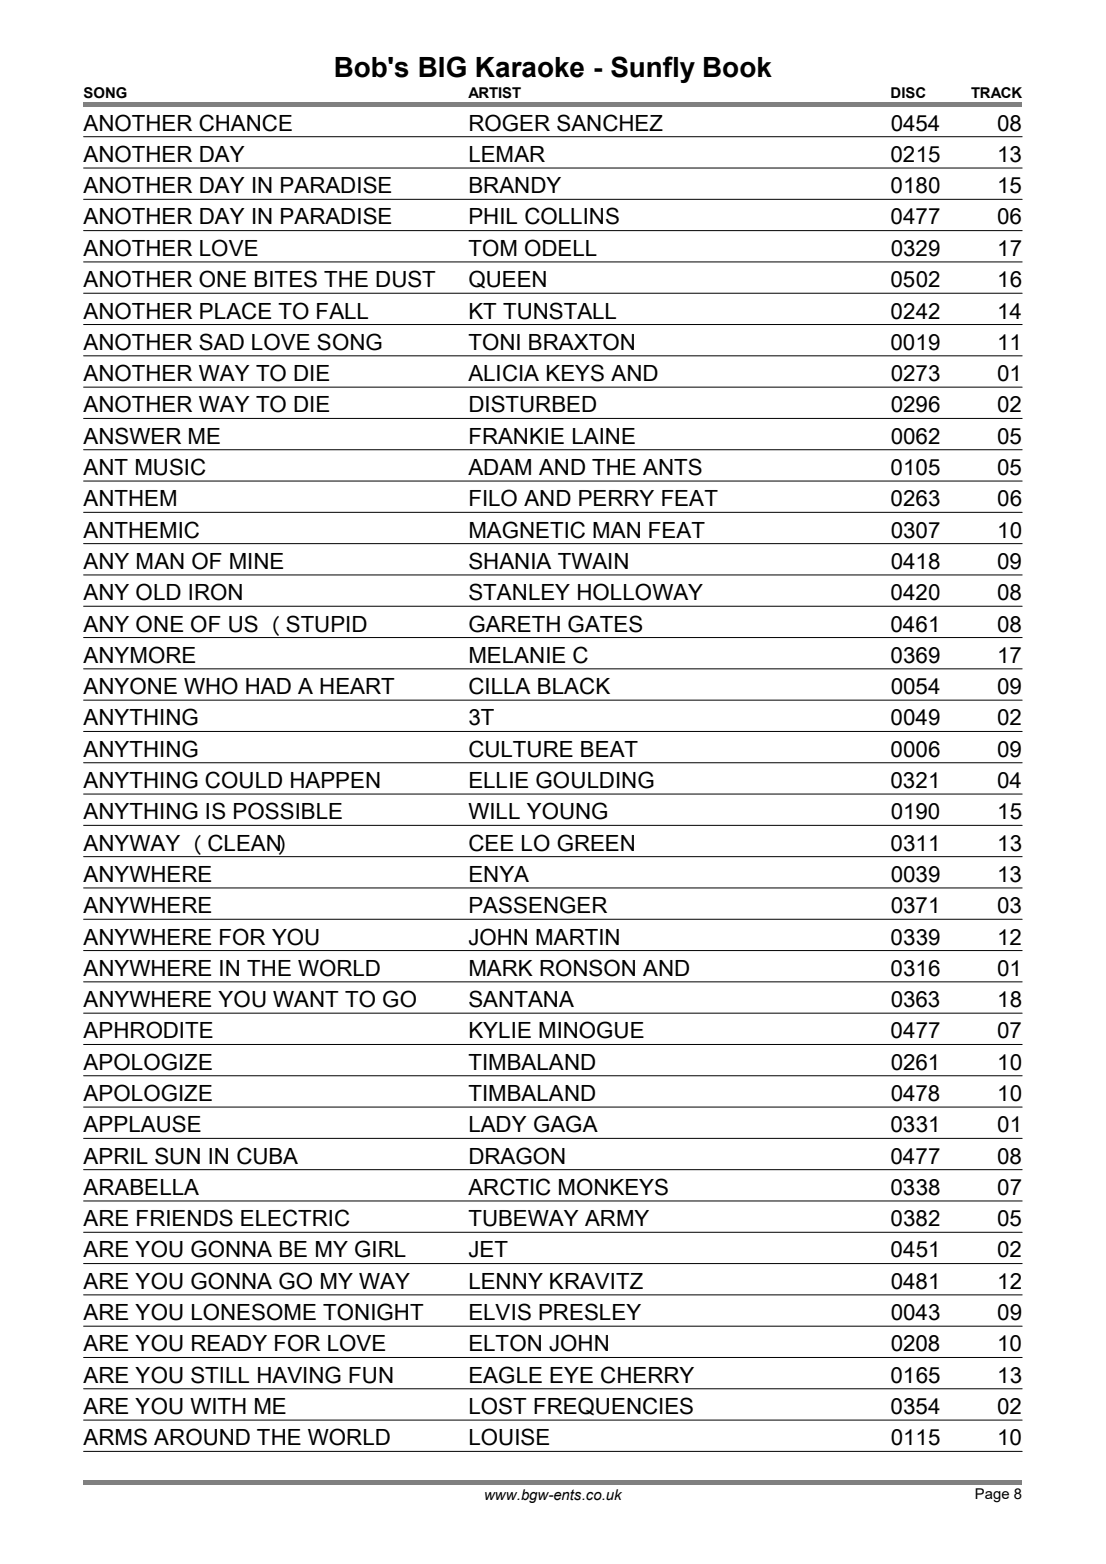 This image has height=1564, width=1106. Describe the element at coordinates (509, 1437) in the image. I see `LOUISE` at that location.
